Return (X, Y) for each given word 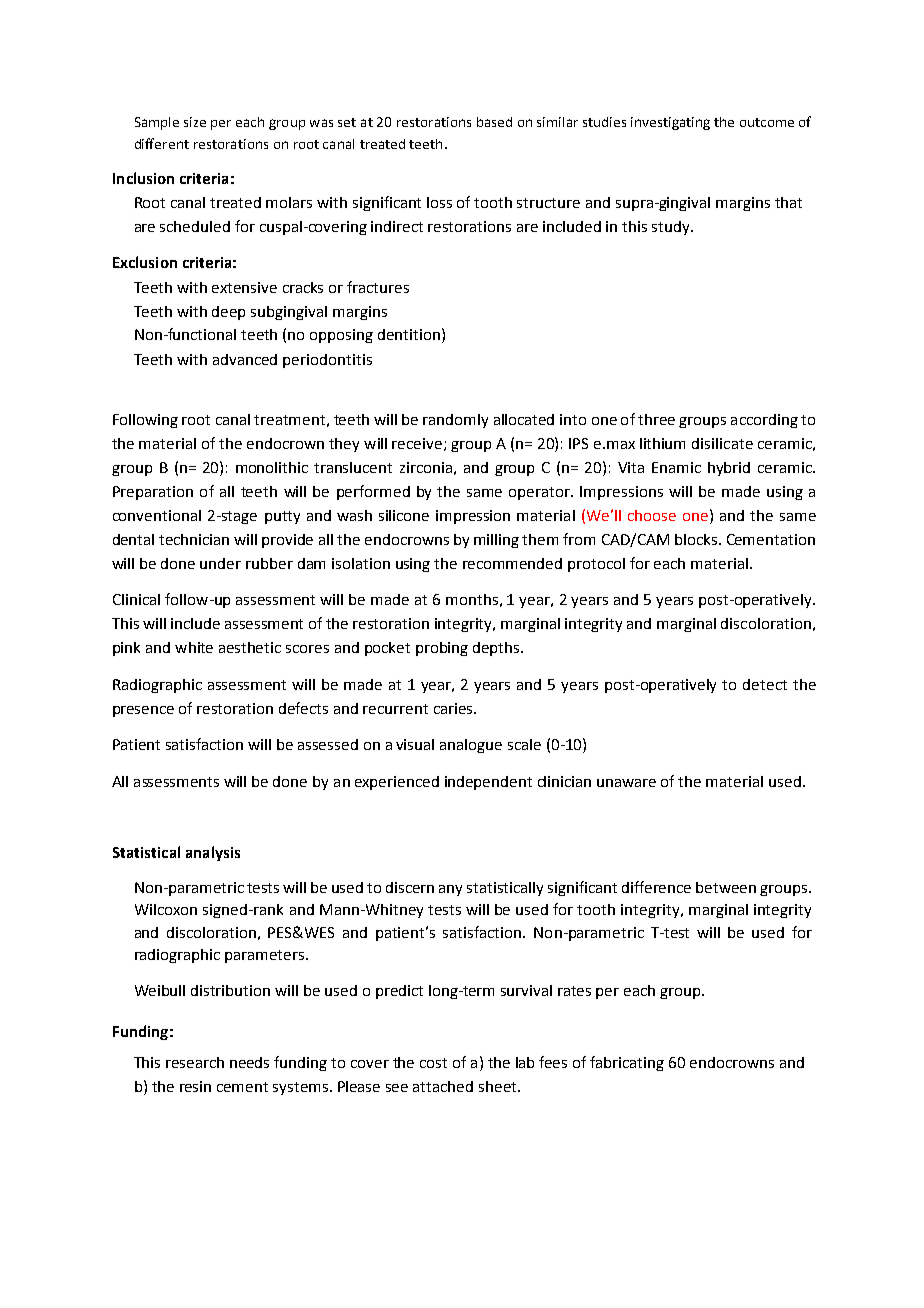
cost (433, 1063)
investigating (670, 123)
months (472, 599)
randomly (455, 421)
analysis (213, 853)
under (220, 563)
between (726, 887)
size (195, 122)
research (195, 1062)
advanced (245, 359)
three (656, 419)
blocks (697, 539)
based (494, 122)
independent (488, 783)
